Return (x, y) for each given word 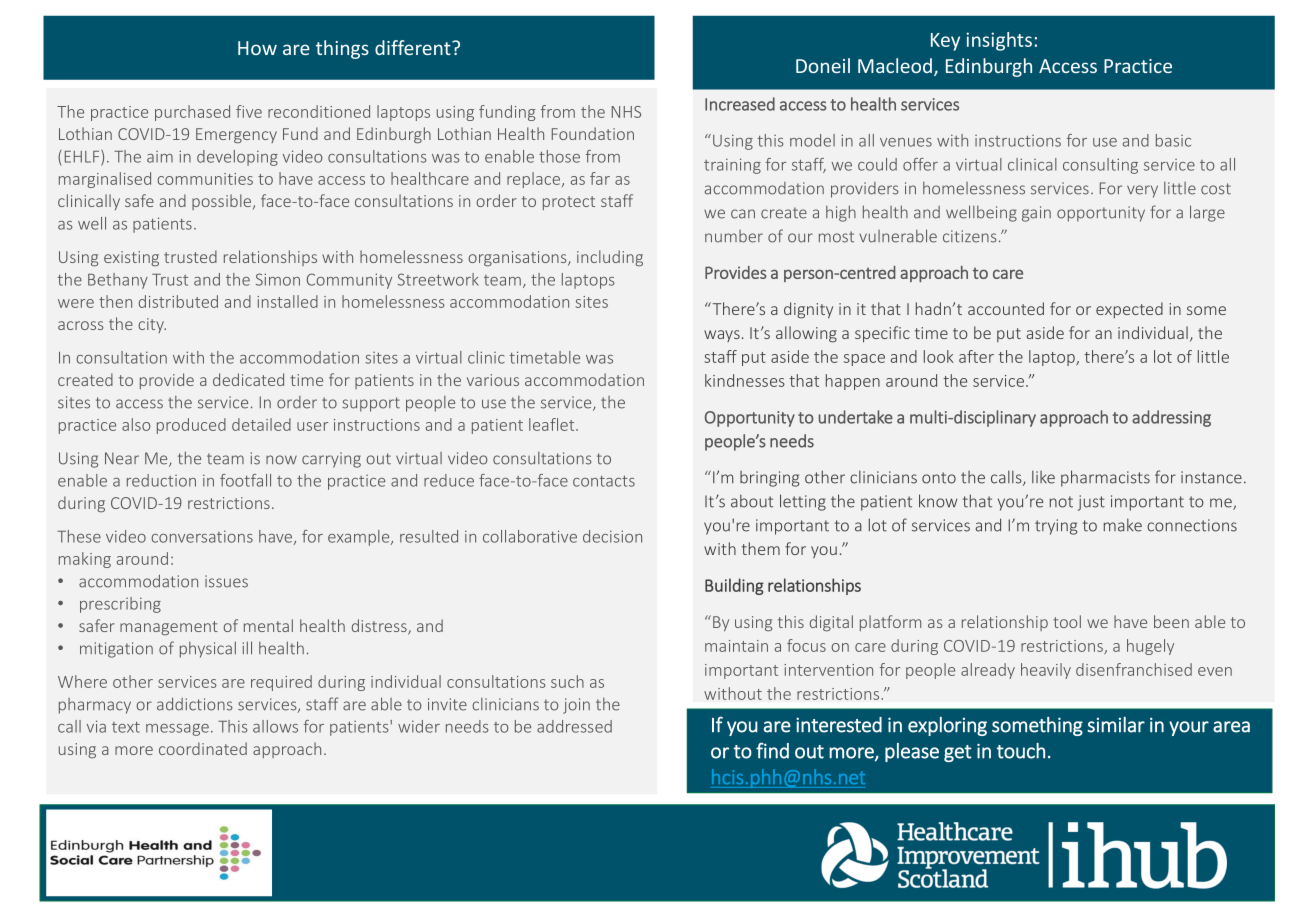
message (177, 730)
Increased (740, 104)
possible (223, 202)
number (734, 236)
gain (1036, 214)
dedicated (248, 379)
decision (612, 536)
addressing (1171, 418)
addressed (574, 726)
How (257, 48)
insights (999, 41)
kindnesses (745, 380)
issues (226, 581)
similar (1116, 725)
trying (1056, 527)
